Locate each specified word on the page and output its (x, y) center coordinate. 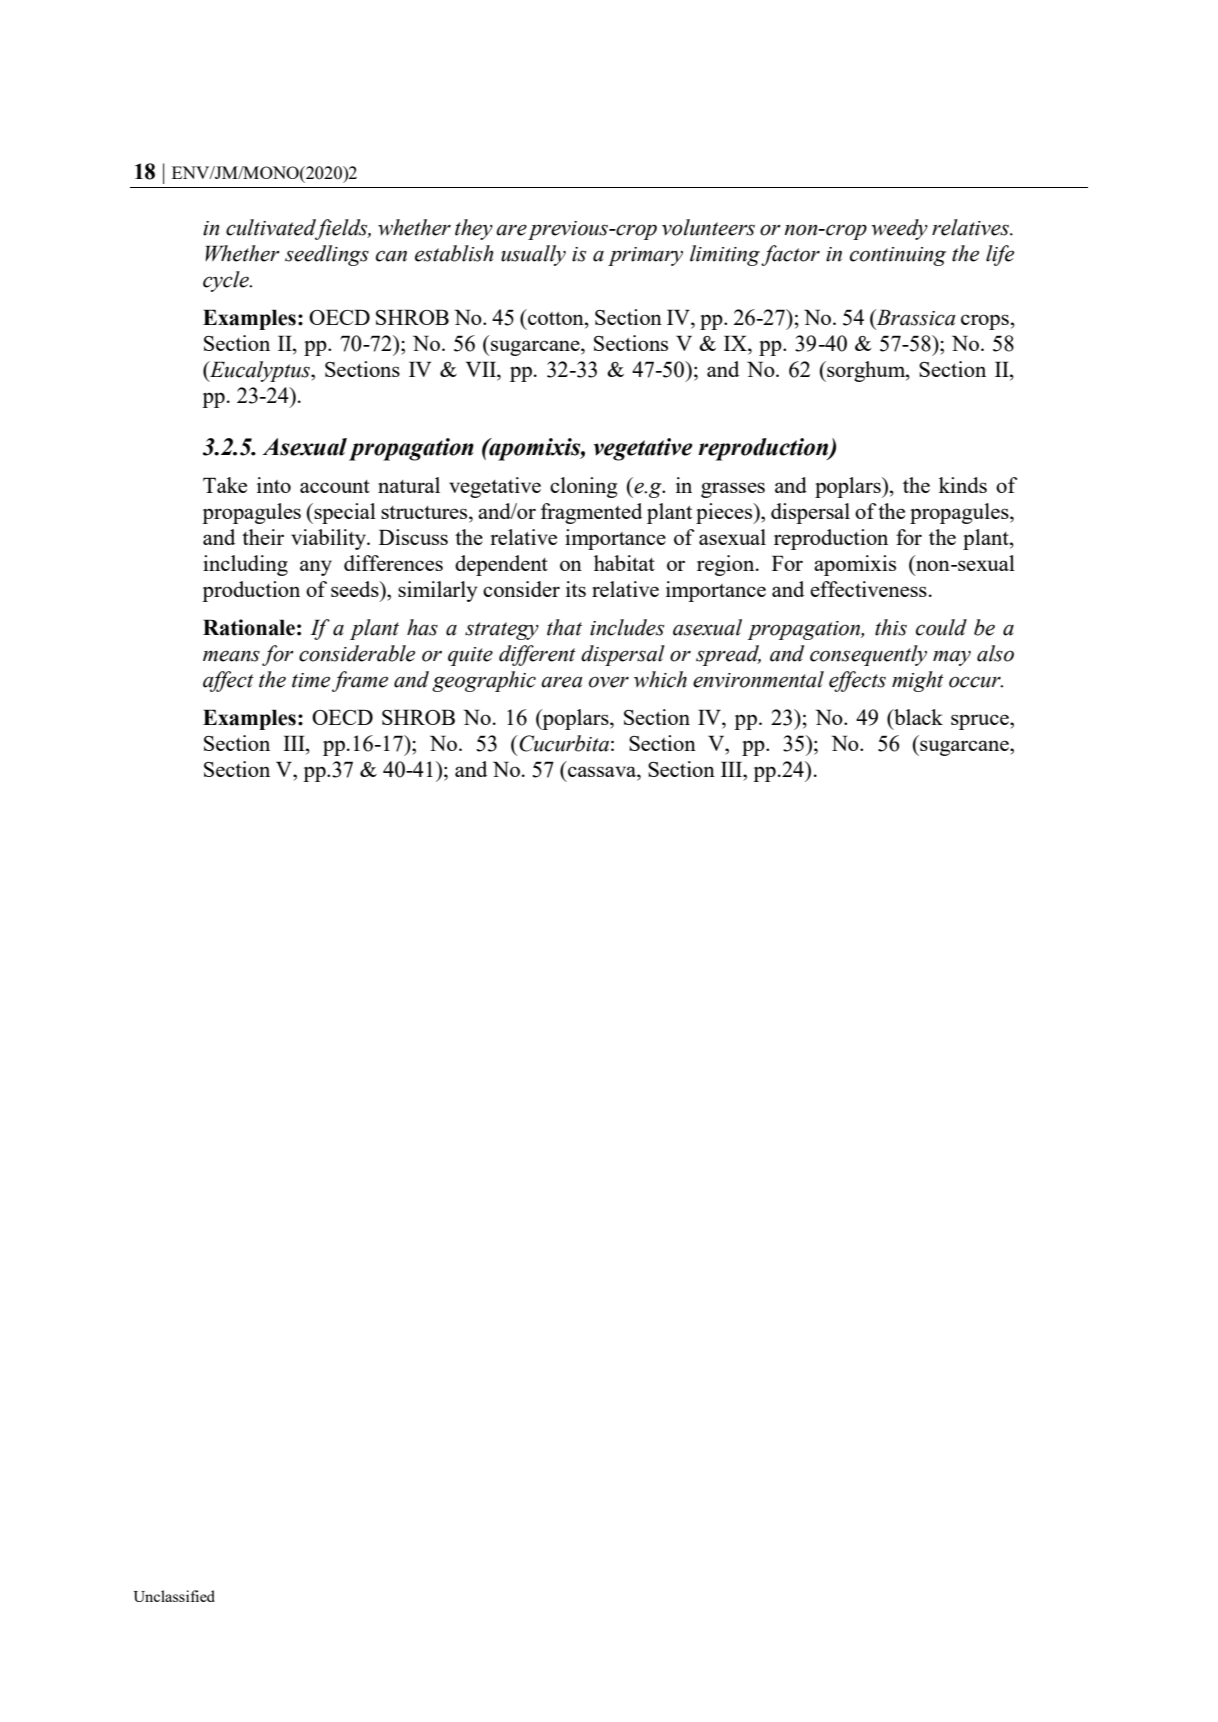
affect (228, 681)
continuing (898, 256)
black (917, 717)
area (561, 682)
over (609, 682)
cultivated (271, 228)
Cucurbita (563, 743)
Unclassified (174, 1596)
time (311, 680)
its (576, 589)
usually (533, 255)
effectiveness (868, 589)
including (245, 565)
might (918, 681)
